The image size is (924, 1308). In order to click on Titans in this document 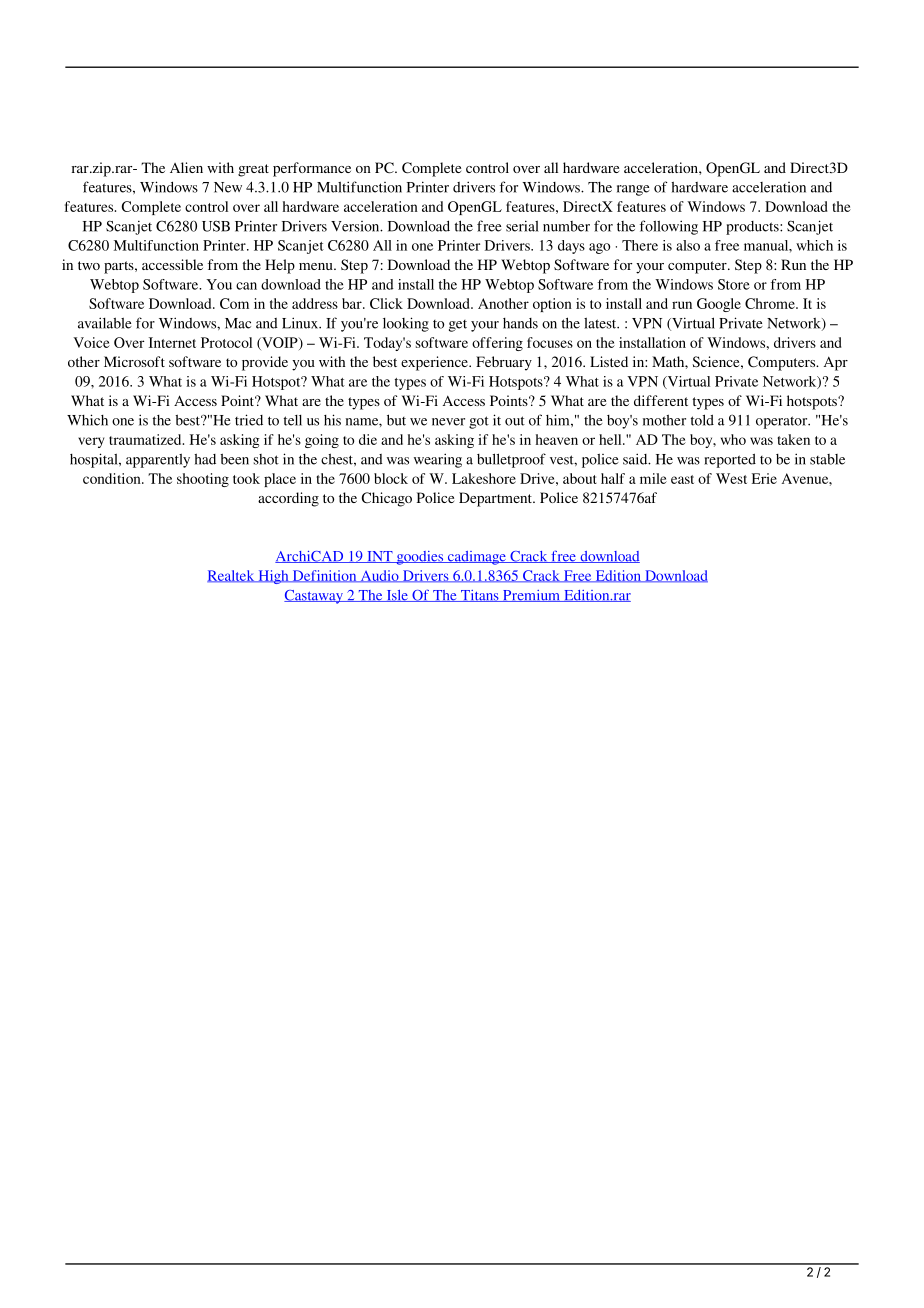, I will do `click(480, 596)`.
